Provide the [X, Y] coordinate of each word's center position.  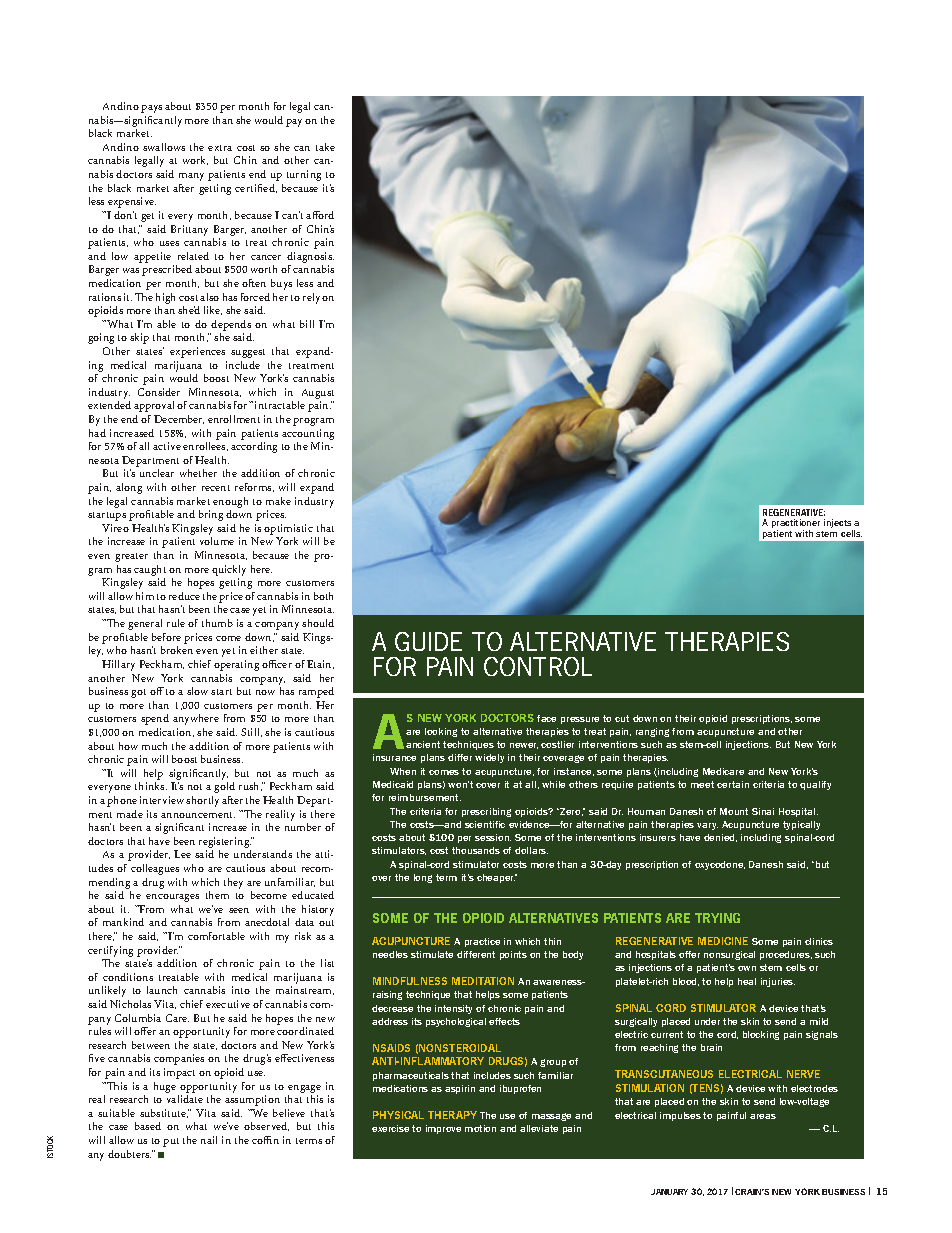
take [325, 147]
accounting [308, 436]
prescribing [486, 812]
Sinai [763, 811]
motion [480, 1128]
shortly [204, 801]
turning [304, 175]
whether [198, 473]
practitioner [796, 525]
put [171, 1142]
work [195, 160]
